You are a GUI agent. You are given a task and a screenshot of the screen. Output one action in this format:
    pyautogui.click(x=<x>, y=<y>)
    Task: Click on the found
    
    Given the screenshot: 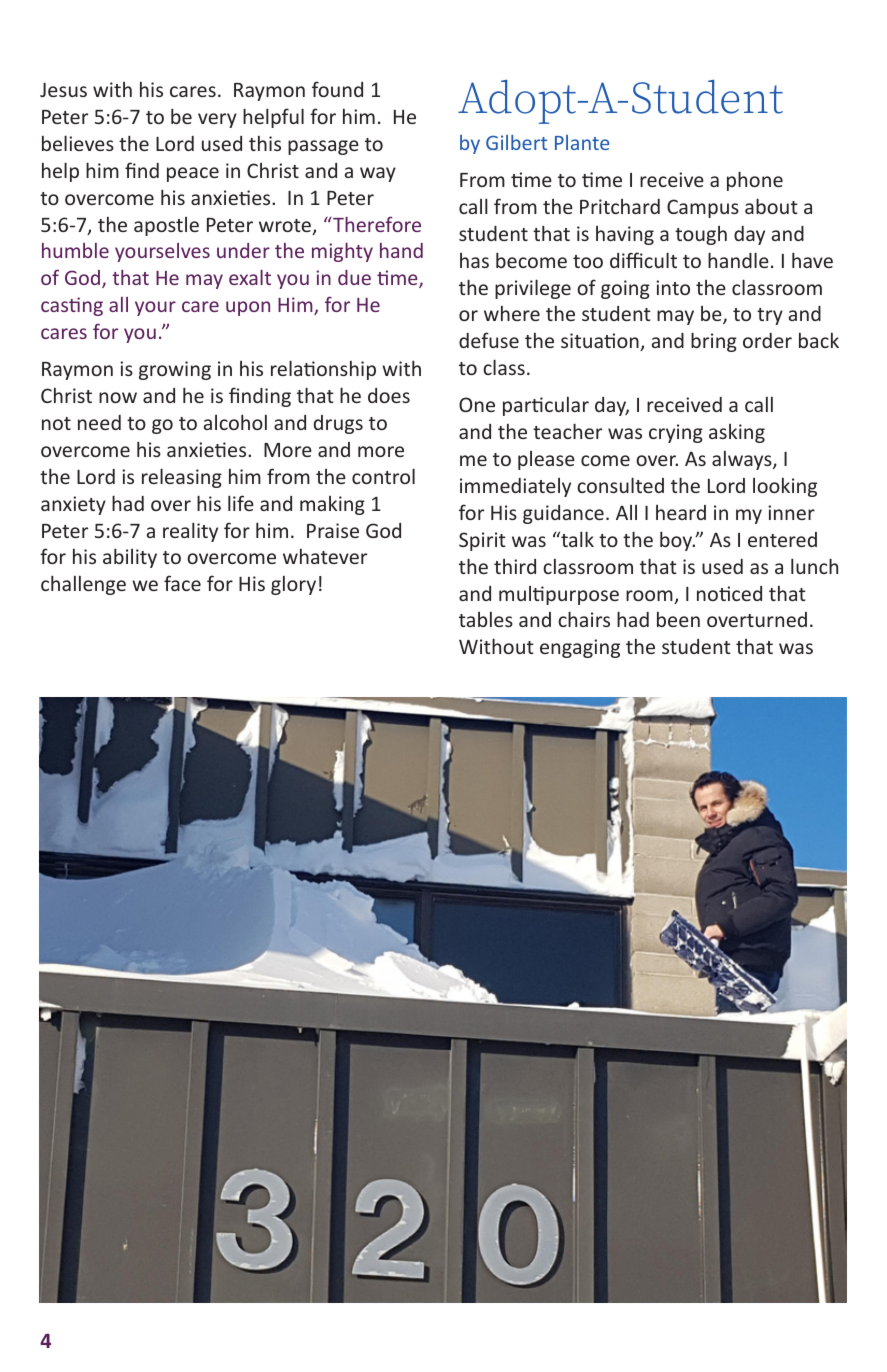 What is the action you would take?
    pyautogui.click(x=337, y=89)
